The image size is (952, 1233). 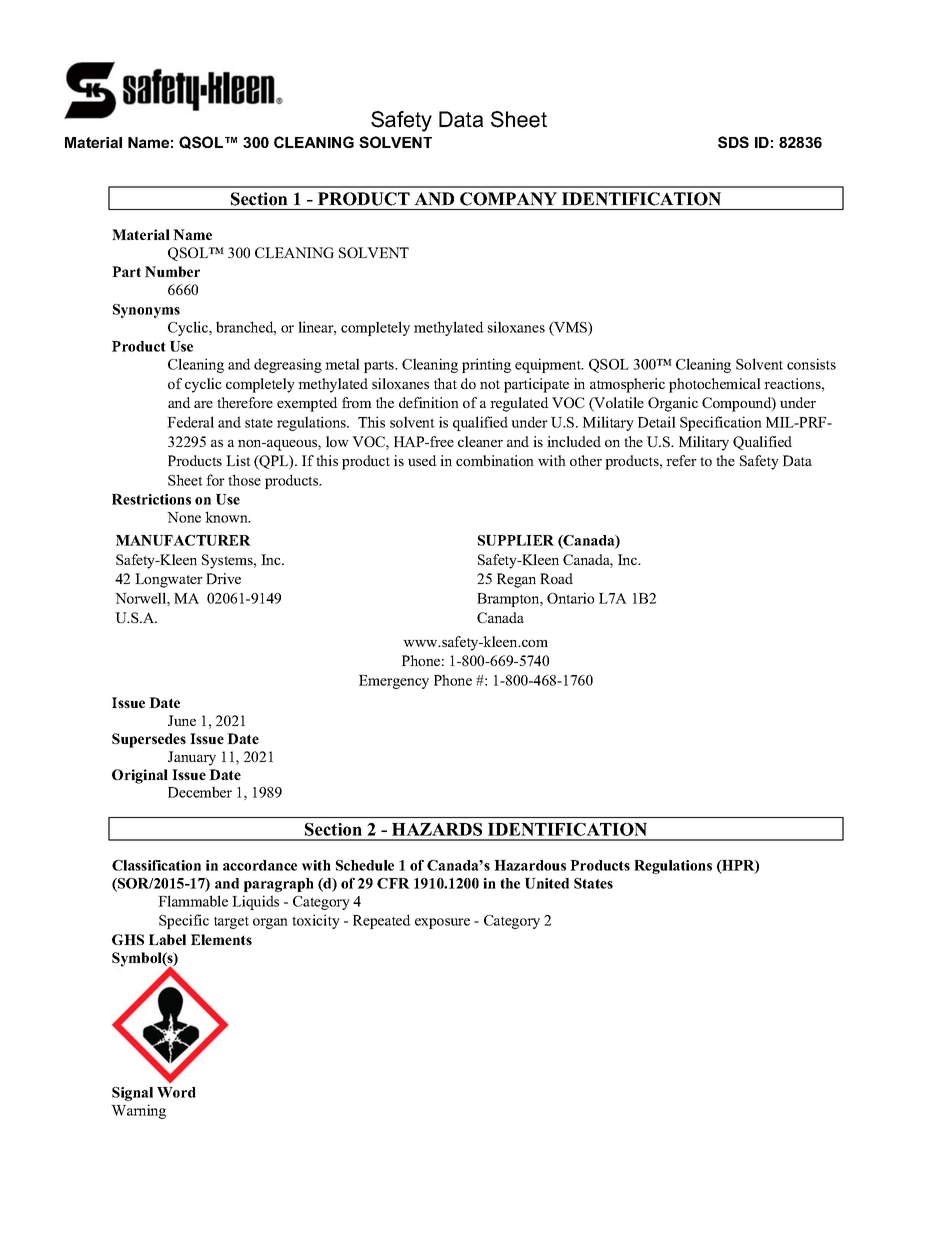 What do you see at coordinates (176, 1092) in the page?
I see `Word` at bounding box center [176, 1092].
